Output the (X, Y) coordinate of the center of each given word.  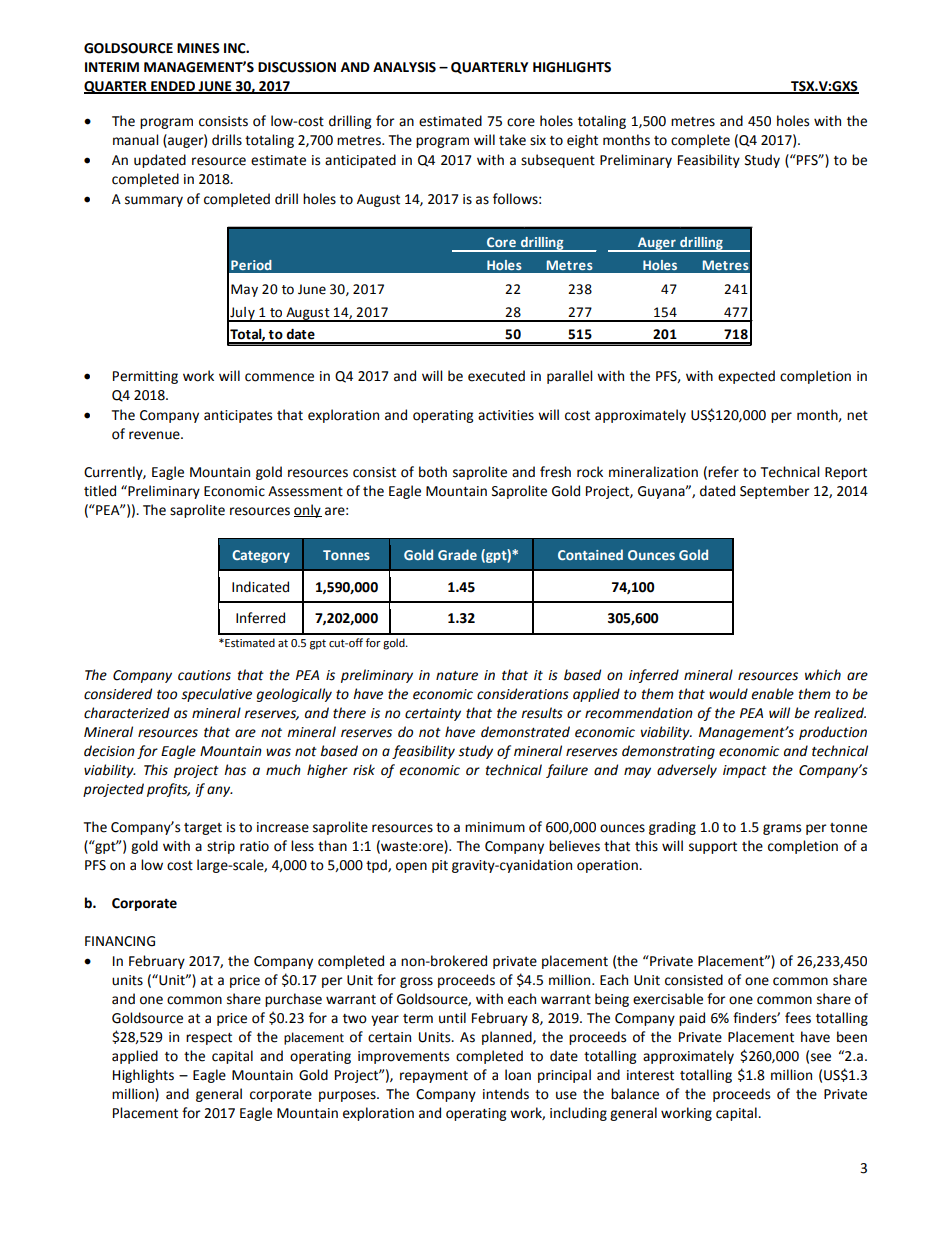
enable (772, 694)
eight (582, 141)
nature (457, 676)
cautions (204, 675)
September (775, 492)
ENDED (173, 87)
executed (496, 376)
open (411, 867)
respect (209, 1039)
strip (221, 847)
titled (100, 491)
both (433, 472)
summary (154, 201)
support (713, 848)
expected (746, 377)
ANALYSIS (404, 67)
